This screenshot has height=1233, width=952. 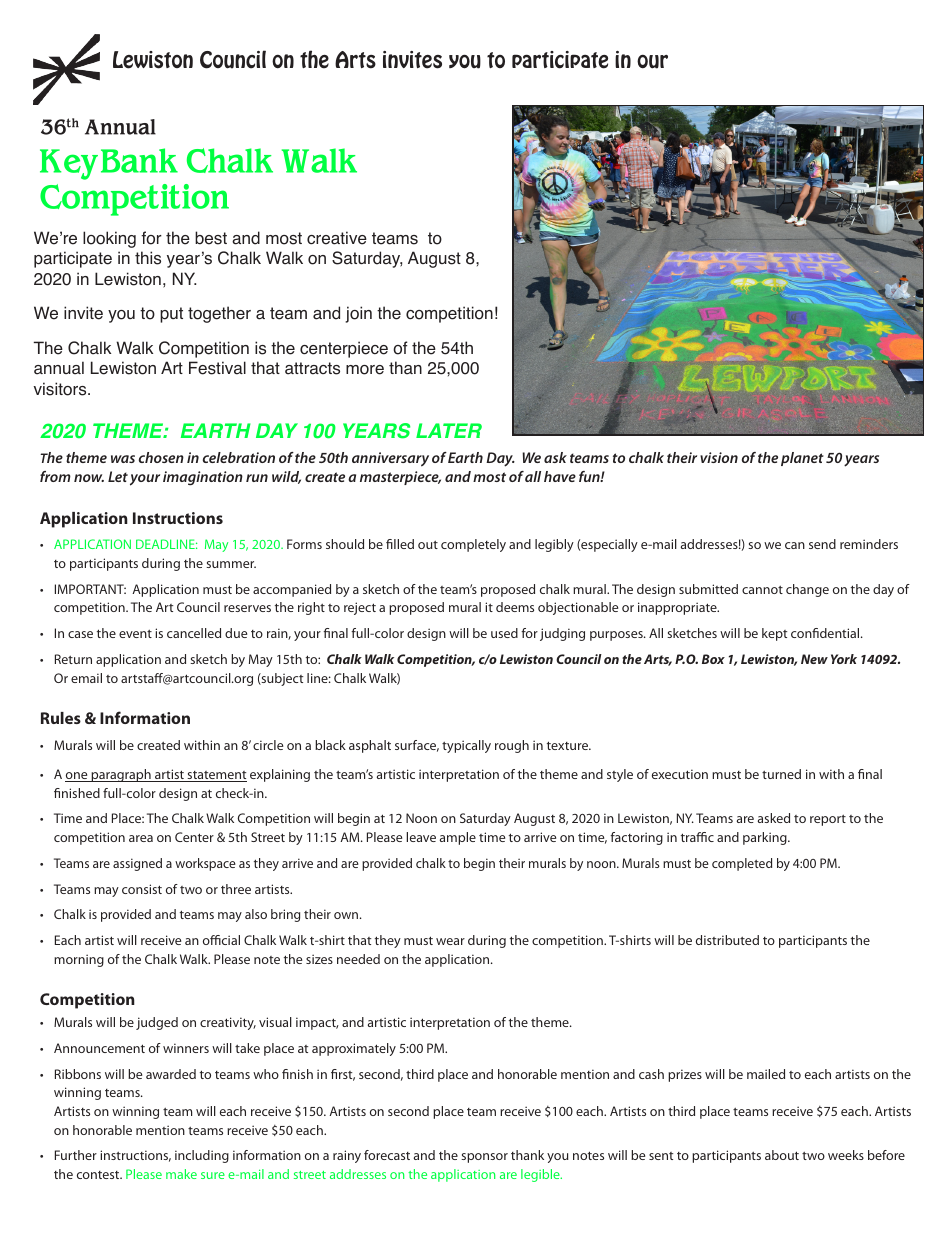 I want to click on Rules, so click(x=61, y=718).
